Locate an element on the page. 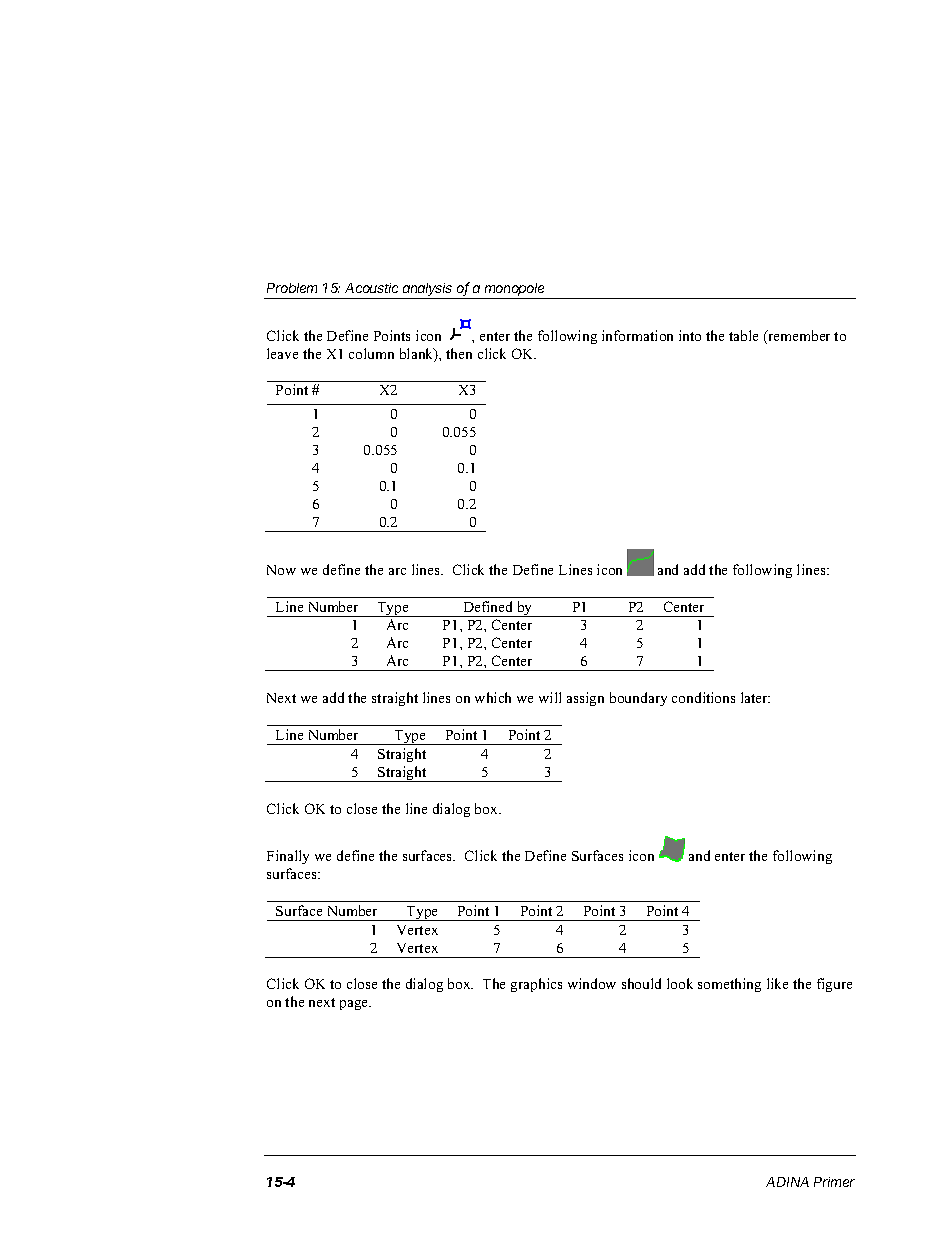 The width and height of the page is (952, 1233). later is located at coordinates (755, 697).
